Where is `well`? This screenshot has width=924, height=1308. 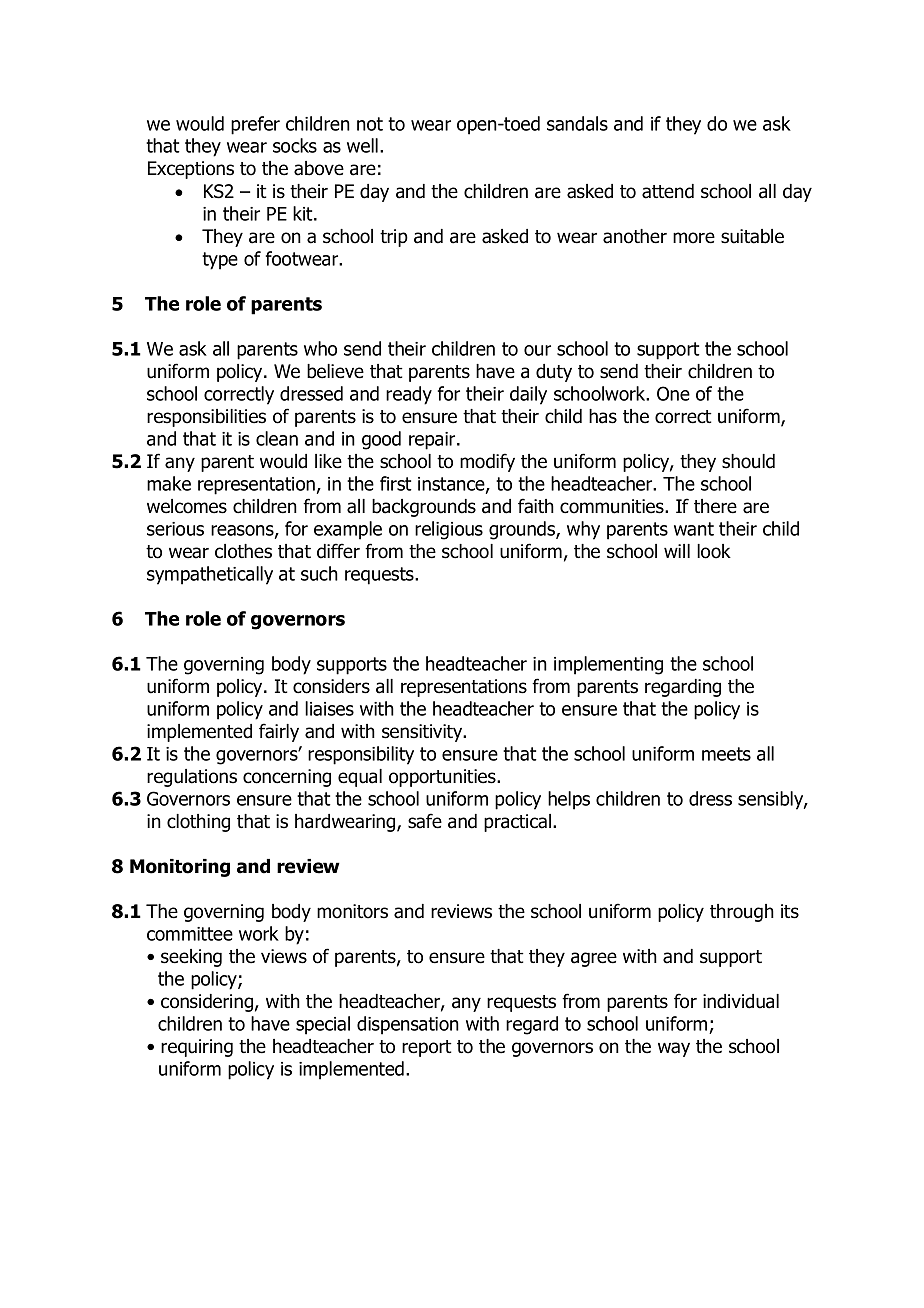
well is located at coordinates (362, 145).
